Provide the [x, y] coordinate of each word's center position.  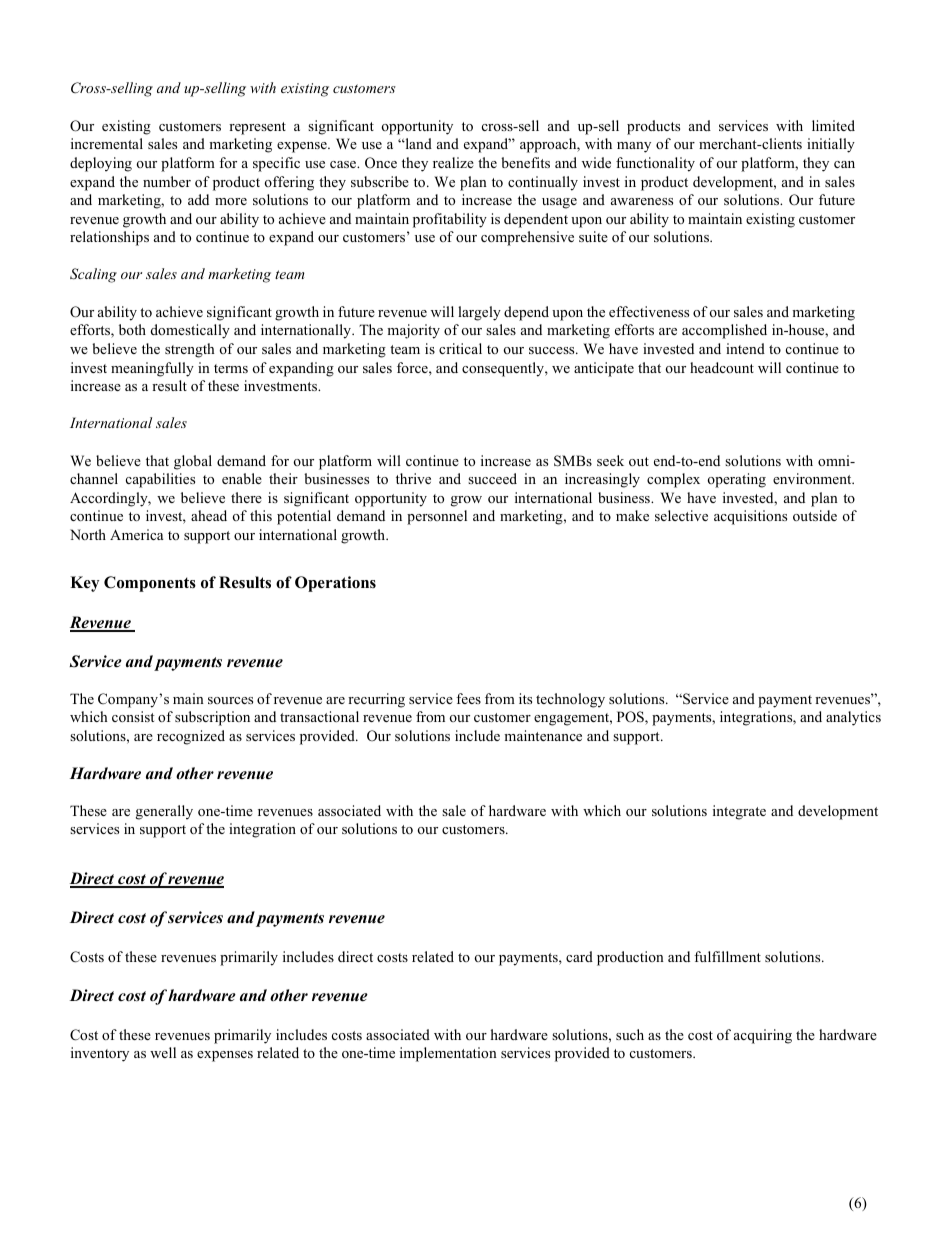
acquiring [763, 1036]
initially [831, 145]
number [167, 181]
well [163, 1052]
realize [453, 162]
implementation [448, 1054]
